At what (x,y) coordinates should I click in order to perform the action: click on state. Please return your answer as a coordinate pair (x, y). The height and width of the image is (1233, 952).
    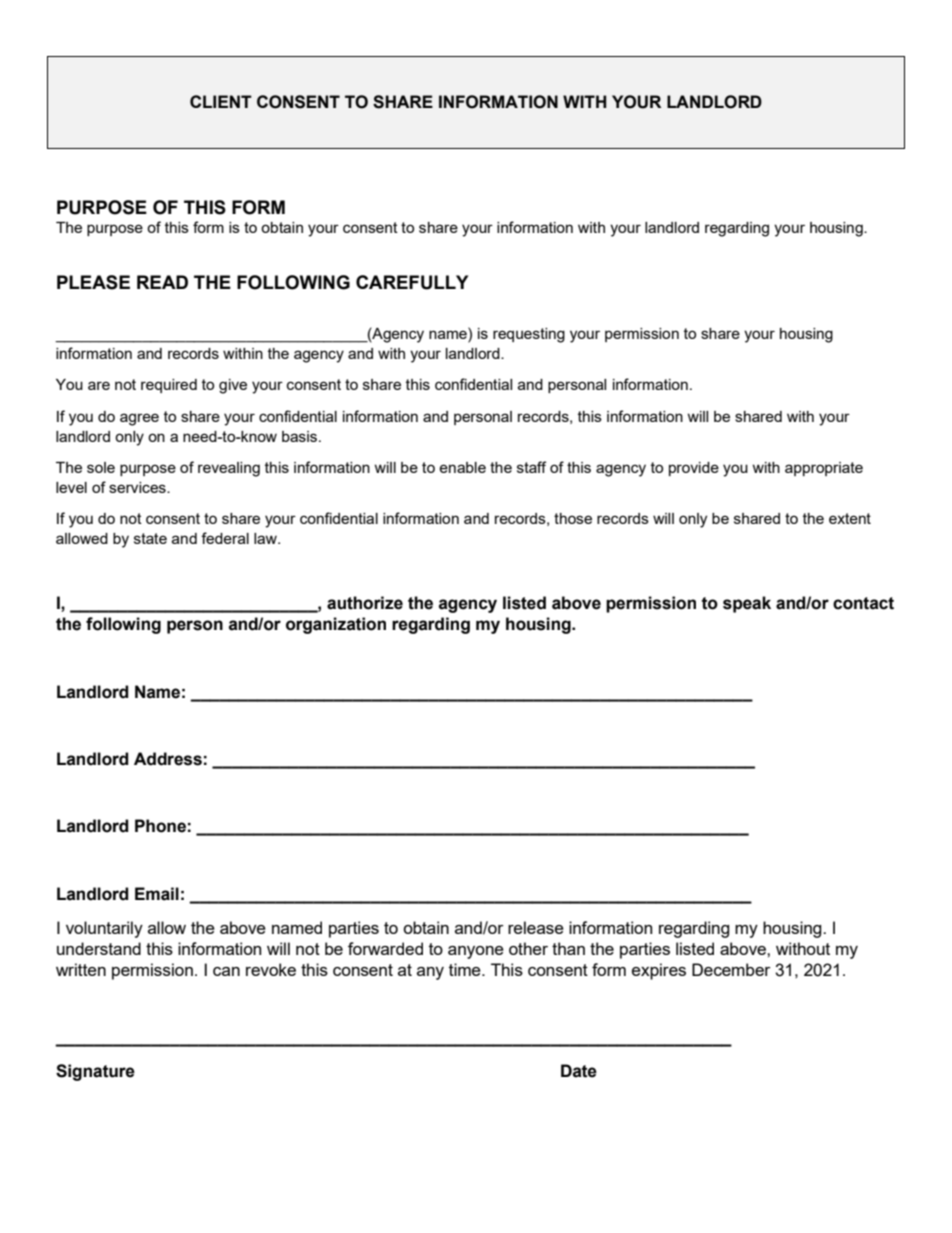
    Looking at the image, I should click on (150, 538).
